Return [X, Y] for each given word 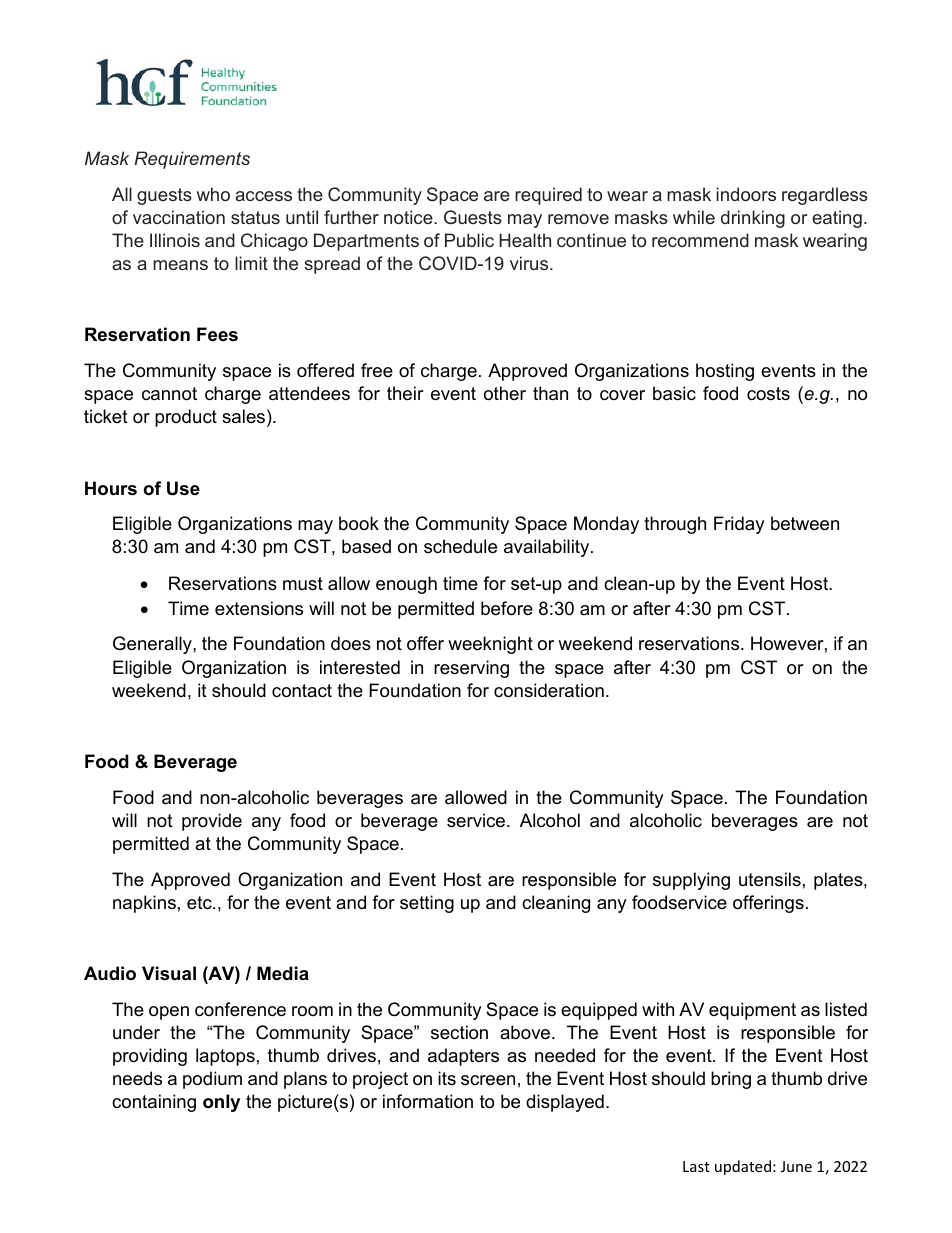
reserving [471, 669]
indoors [746, 194]
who [213, 194]
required [548, 196]
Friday [739, 525]
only [221, 1103]
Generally [153, 645]
